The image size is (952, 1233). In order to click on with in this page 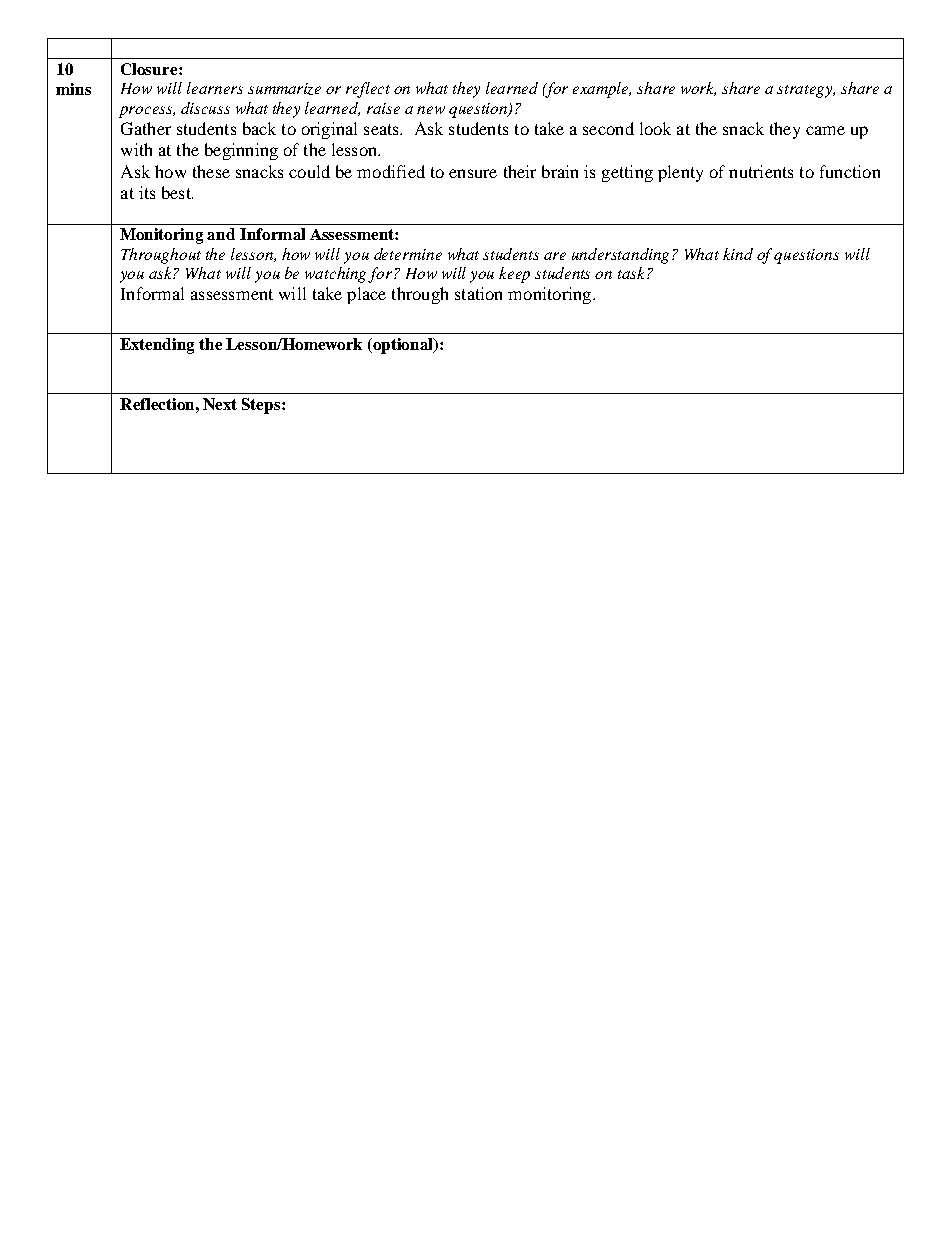, I will do `click(136, 149)`.
